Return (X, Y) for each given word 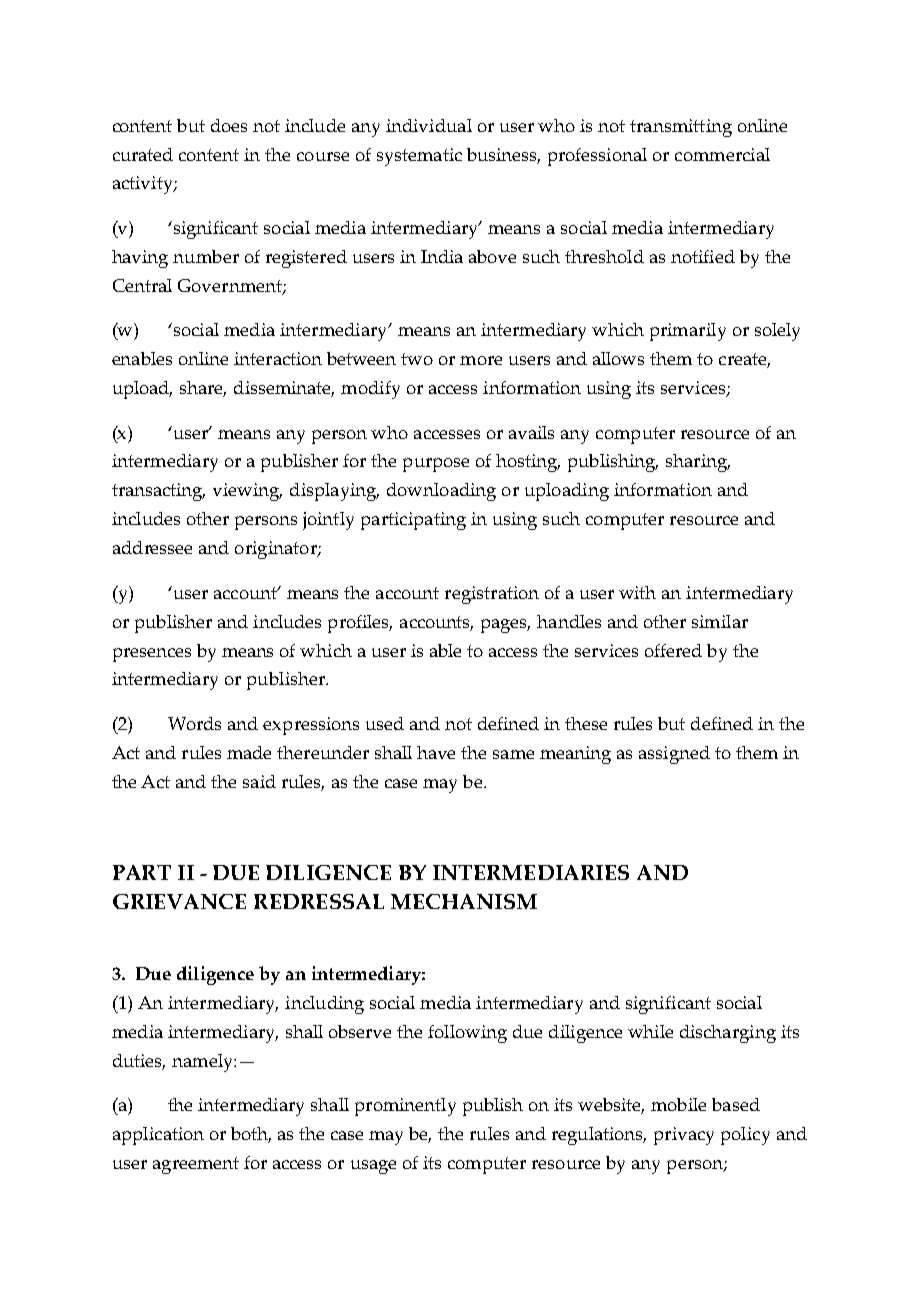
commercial (722, 154)
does (229, 125)
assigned (674, 755)
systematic (419, 157)
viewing (247, 492)
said (259, 781)
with (637, 592)
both (251, 1135)
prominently (405, 1107)
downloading (441, 492)
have (436, 752)
